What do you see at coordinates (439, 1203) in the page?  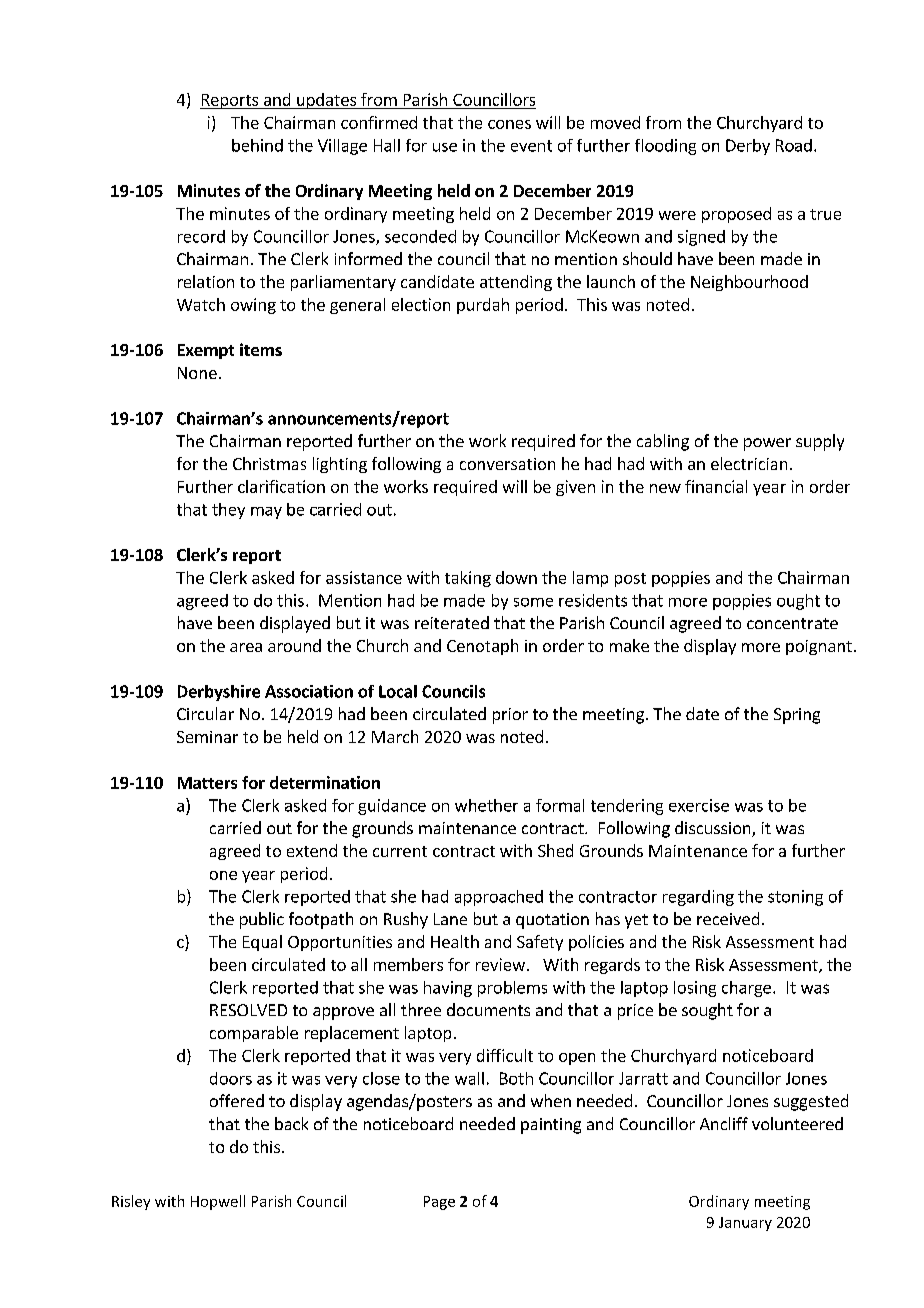 I see `Page` at bounding box center [439, 1203].
